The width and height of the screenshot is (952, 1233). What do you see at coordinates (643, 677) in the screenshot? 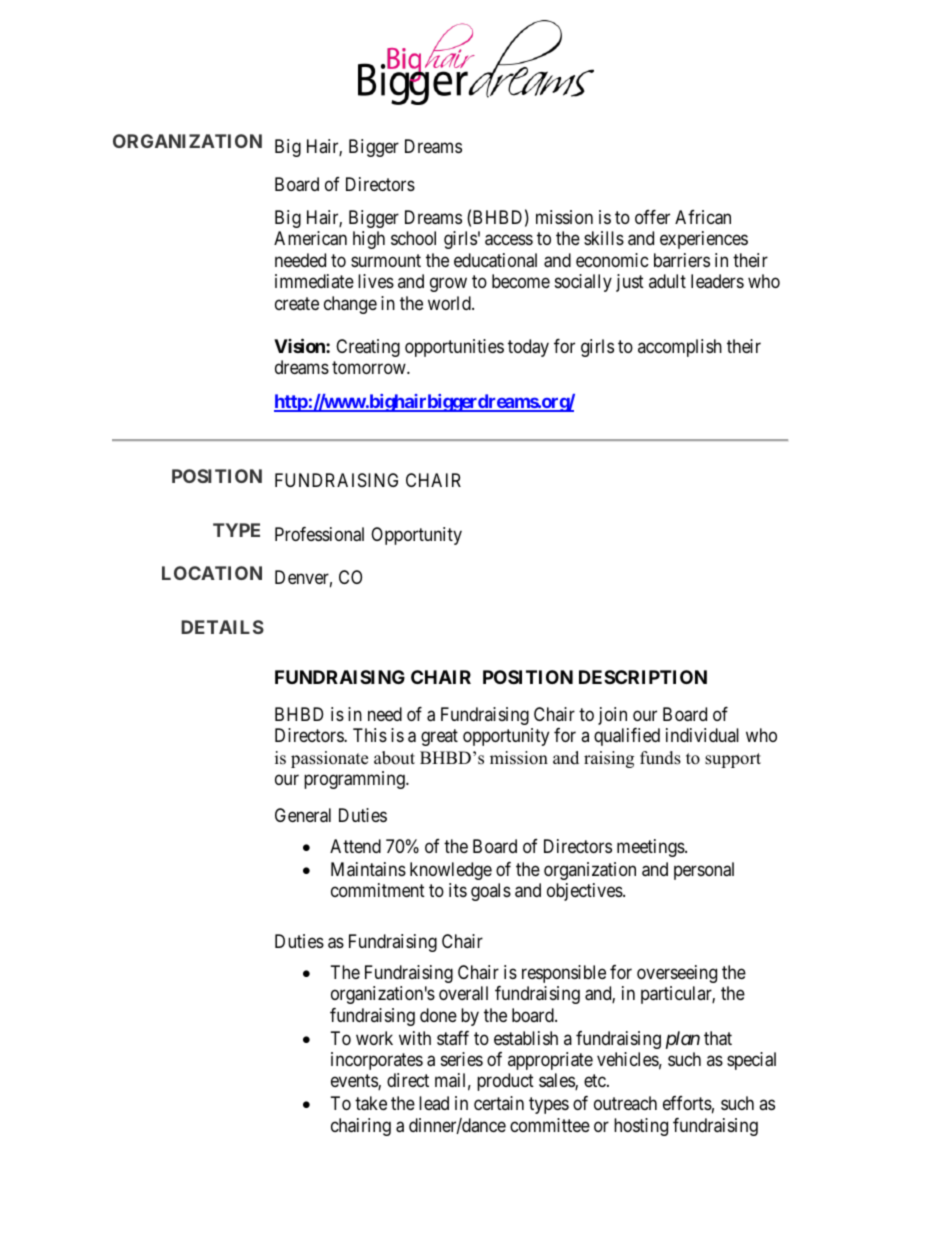
I see `DESCRIPTION` at bounding box center [643, 677].
